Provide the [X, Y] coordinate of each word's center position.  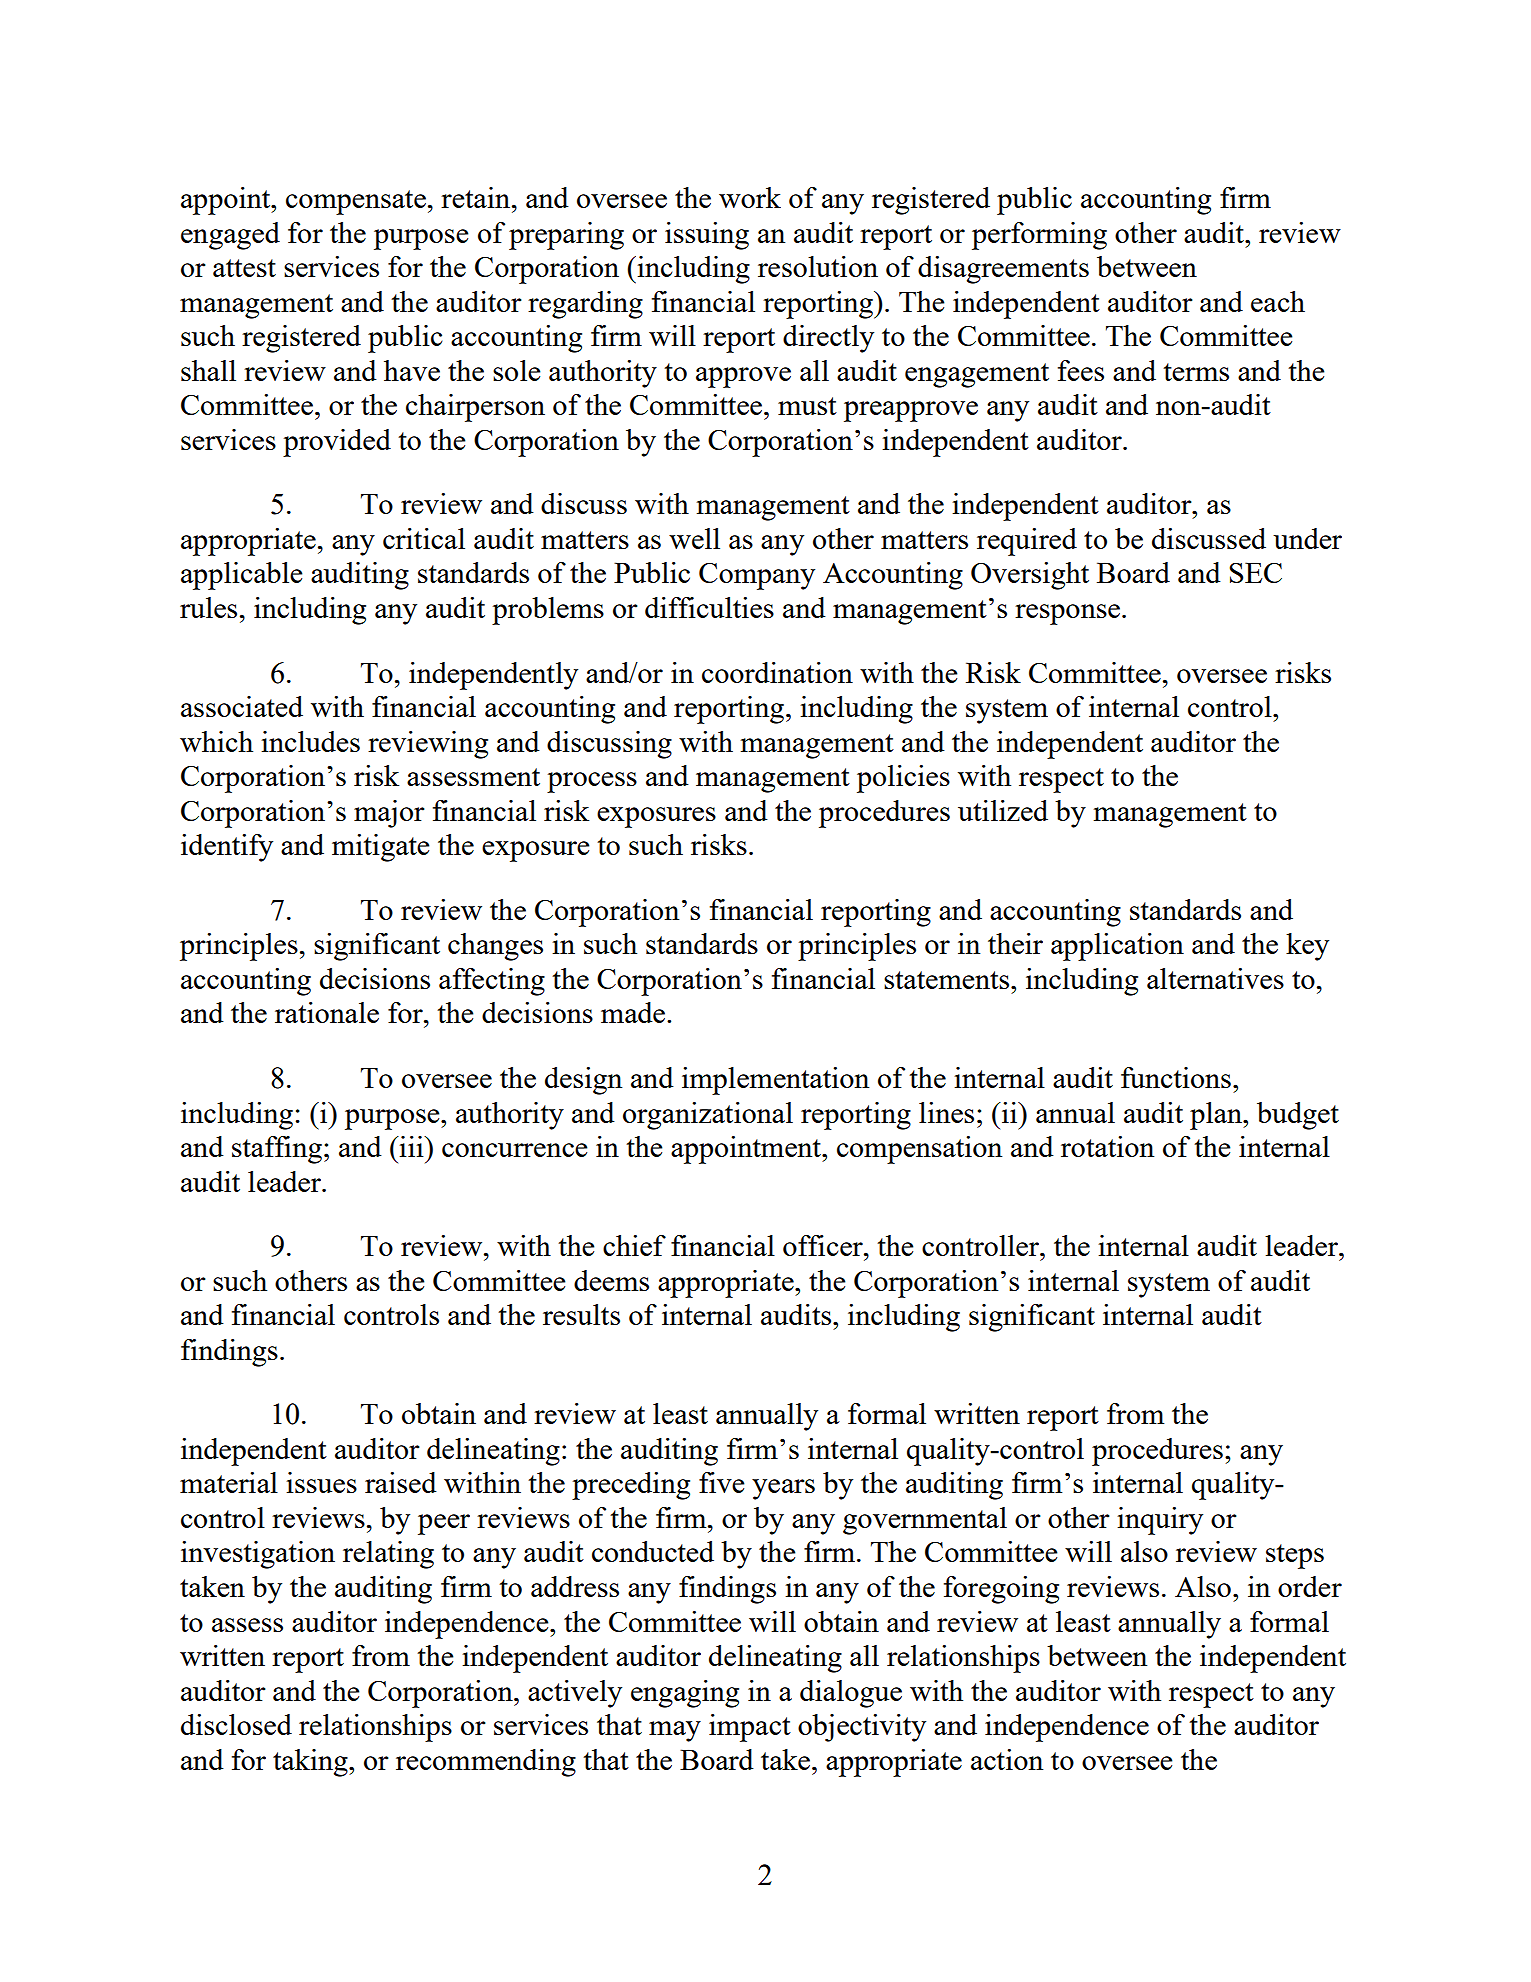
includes [310, 741]
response [1067, 614]
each [1278, 301]
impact [750, 1728]
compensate [356, 202]
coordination [777, 672]
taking [311, 1763]
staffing [277, 1150]
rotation [1107, 1146]
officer [824, 1245]
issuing [707, 236]
